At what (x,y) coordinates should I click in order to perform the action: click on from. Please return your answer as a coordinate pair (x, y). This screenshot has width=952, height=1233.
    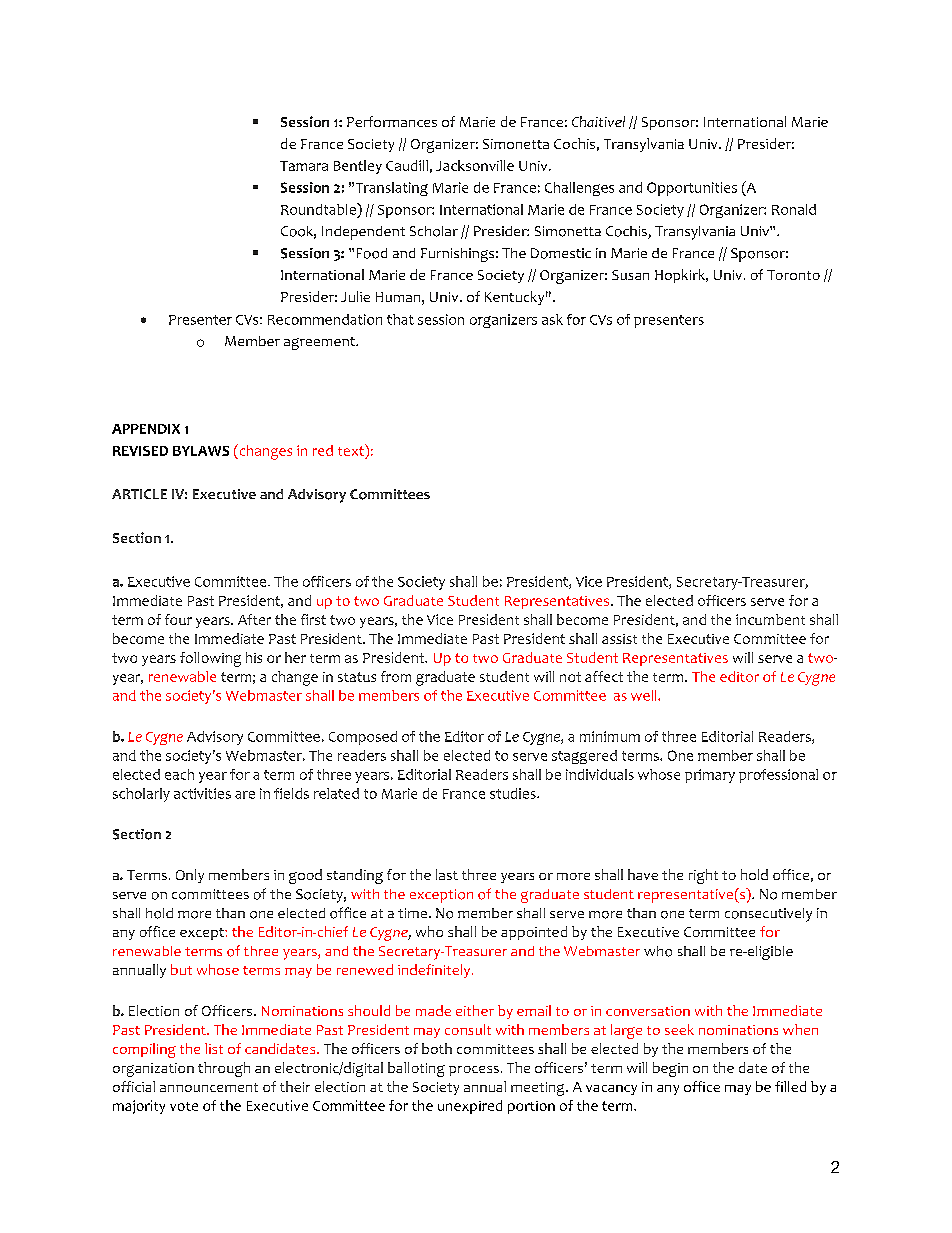
    Looking at the image, I should click on (396, 676).
